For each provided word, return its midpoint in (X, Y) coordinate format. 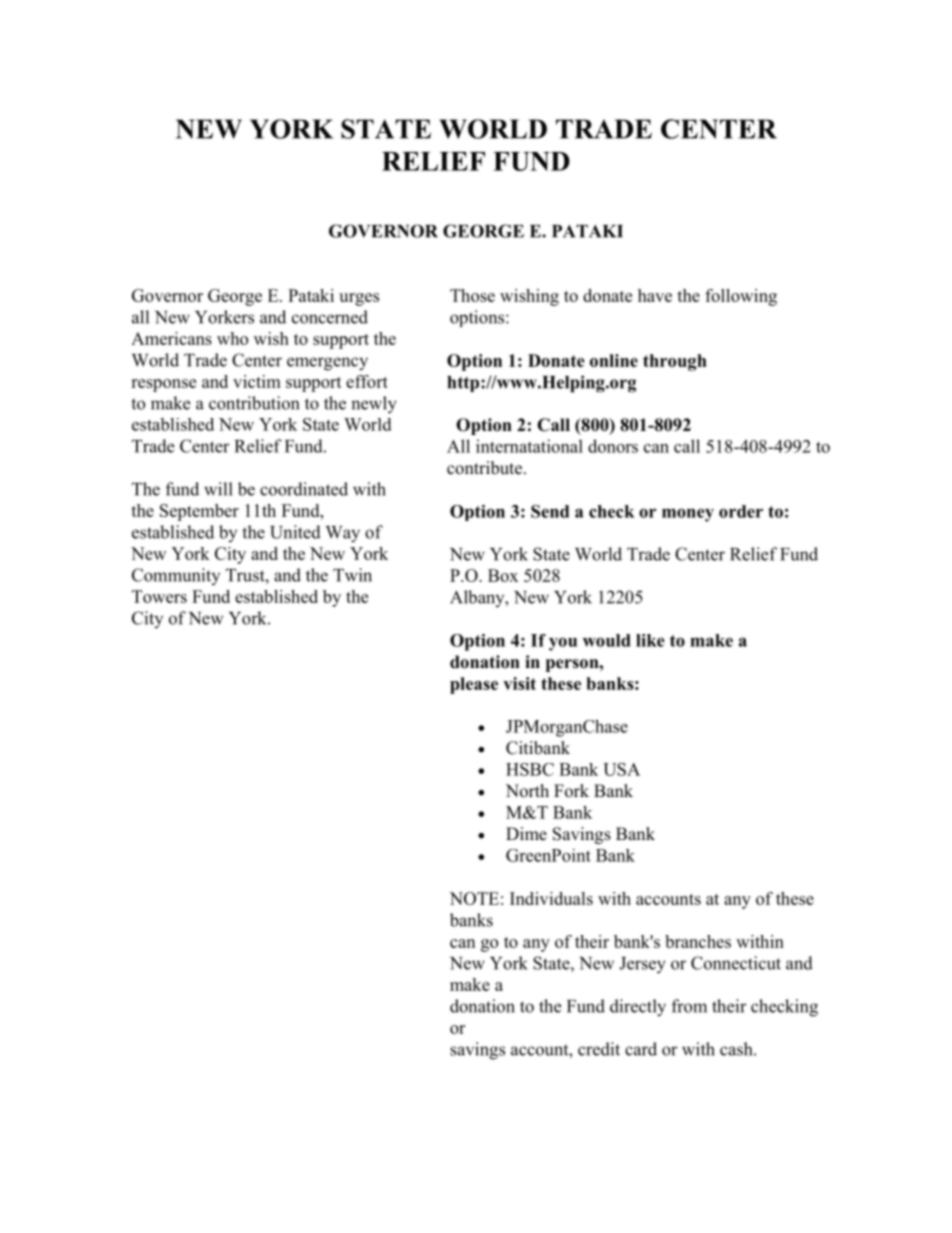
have (655, 295)
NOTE (474, 898)
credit (599, 1049)
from (689, 1006)
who (232, 338)
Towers (159, 596)
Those (472, 295)
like (650, 640)
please (474, 685)
